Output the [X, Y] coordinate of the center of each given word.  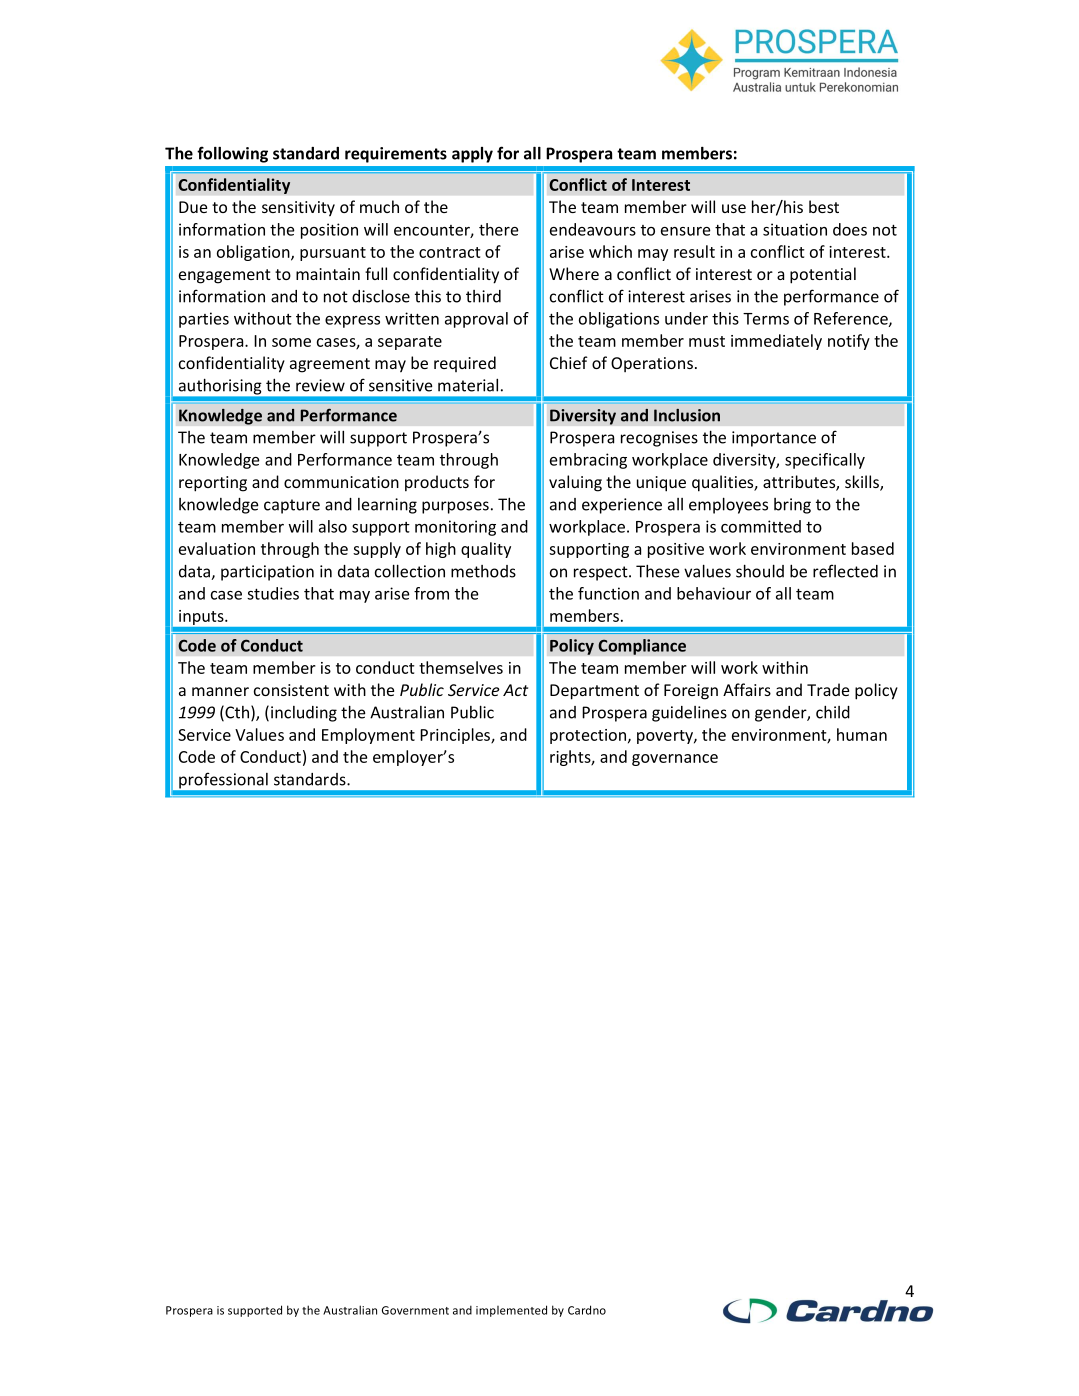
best [824, 206]
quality [486, 550]
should [760, 571]
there [499, 229]
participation [267, 573]
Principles [456, 736]
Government [415, 1310]
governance [675, 760]
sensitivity [298, 209]
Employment [368, 736]
